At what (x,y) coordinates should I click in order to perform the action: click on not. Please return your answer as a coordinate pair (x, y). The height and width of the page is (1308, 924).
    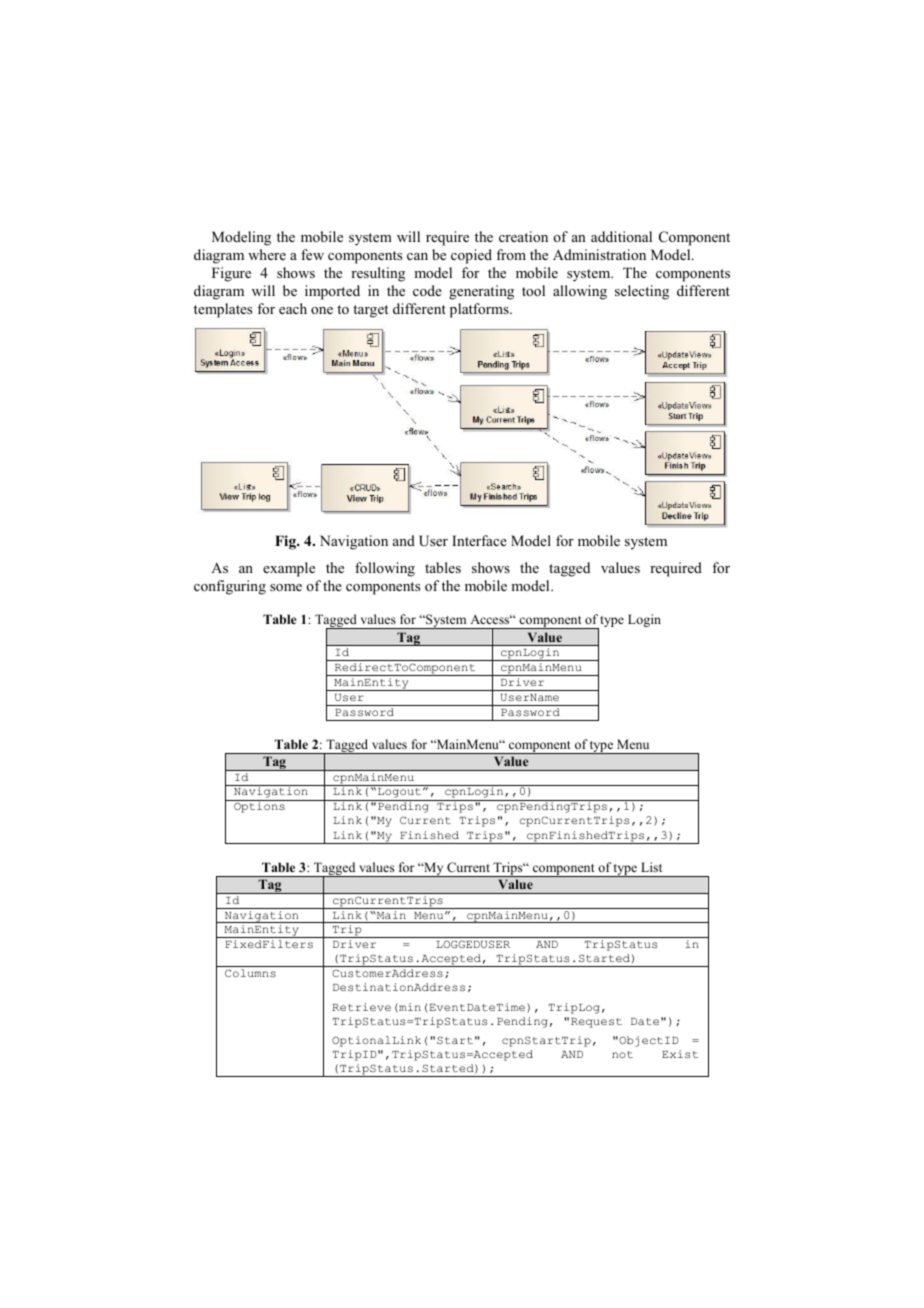
    Looking at the image, I should click on (622, 1054).
